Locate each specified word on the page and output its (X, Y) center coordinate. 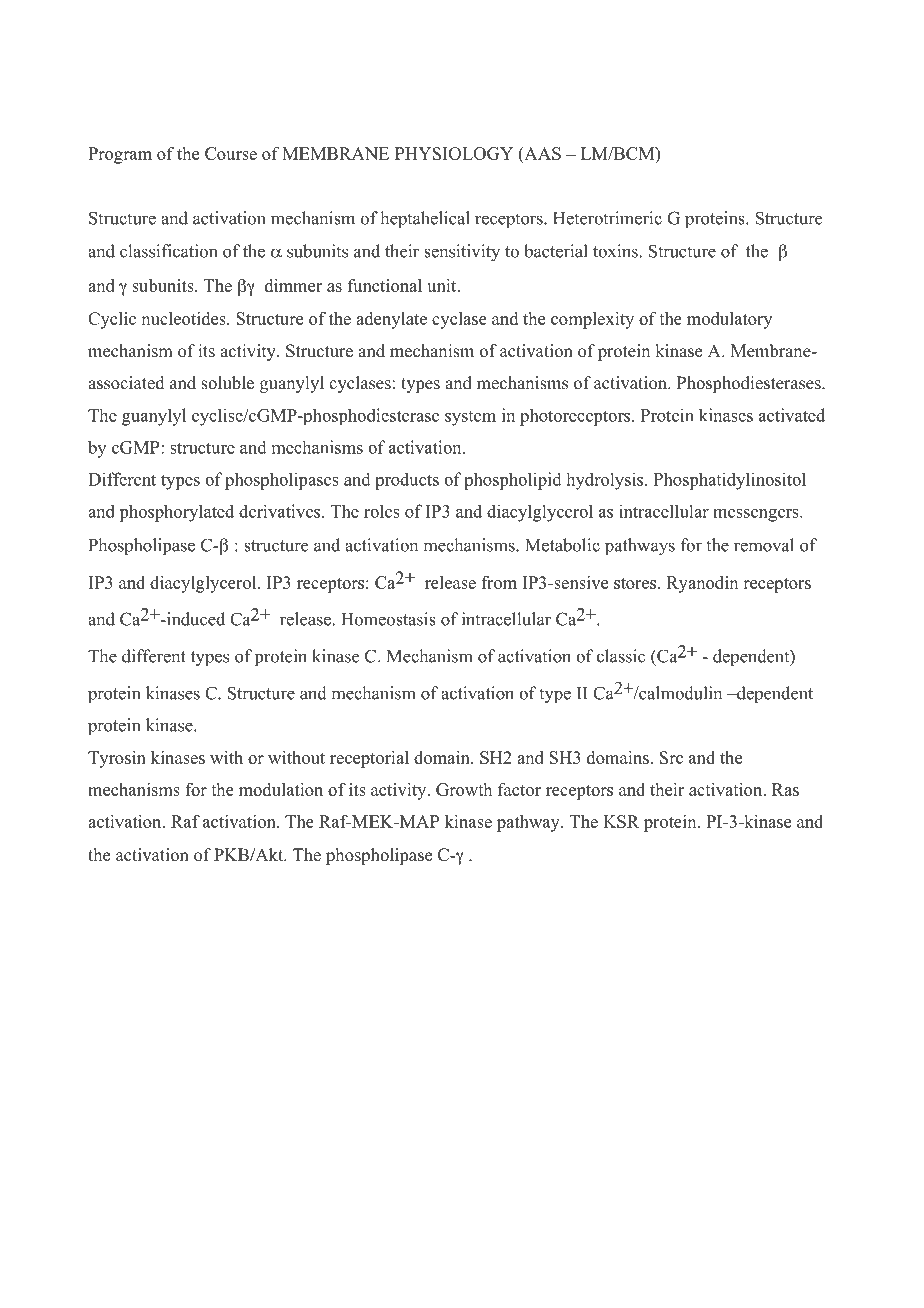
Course (231, 153)
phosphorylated (176, 513)
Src (671, 757)
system (470, 418)
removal (764, 545)
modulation (281, 789)
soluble (227, 383)
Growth (464, 789)
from (499, 582)
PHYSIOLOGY (454, 153)
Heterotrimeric (607, 218)
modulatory (729, 320)
